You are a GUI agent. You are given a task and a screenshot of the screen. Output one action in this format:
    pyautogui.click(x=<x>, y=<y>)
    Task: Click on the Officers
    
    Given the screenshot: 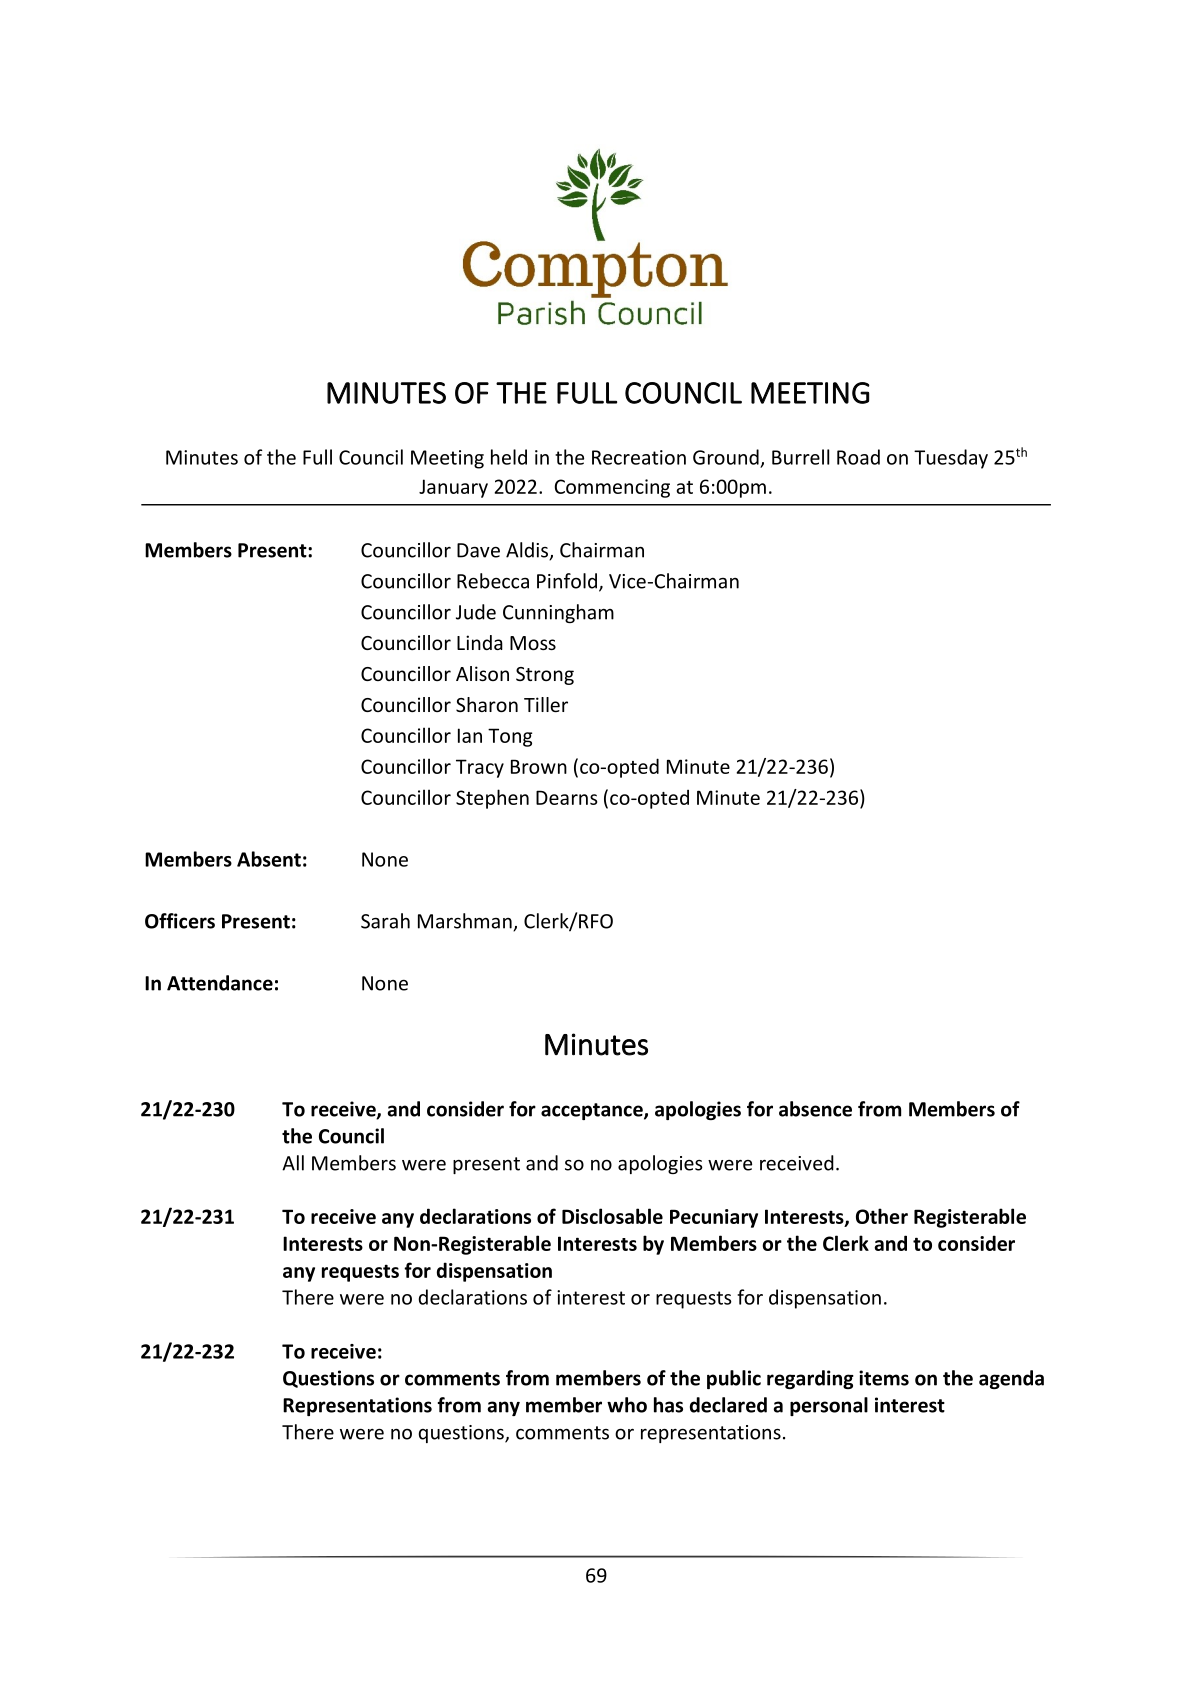 What is the action you would take?
    pyautogui.click(x=180, y=921)
